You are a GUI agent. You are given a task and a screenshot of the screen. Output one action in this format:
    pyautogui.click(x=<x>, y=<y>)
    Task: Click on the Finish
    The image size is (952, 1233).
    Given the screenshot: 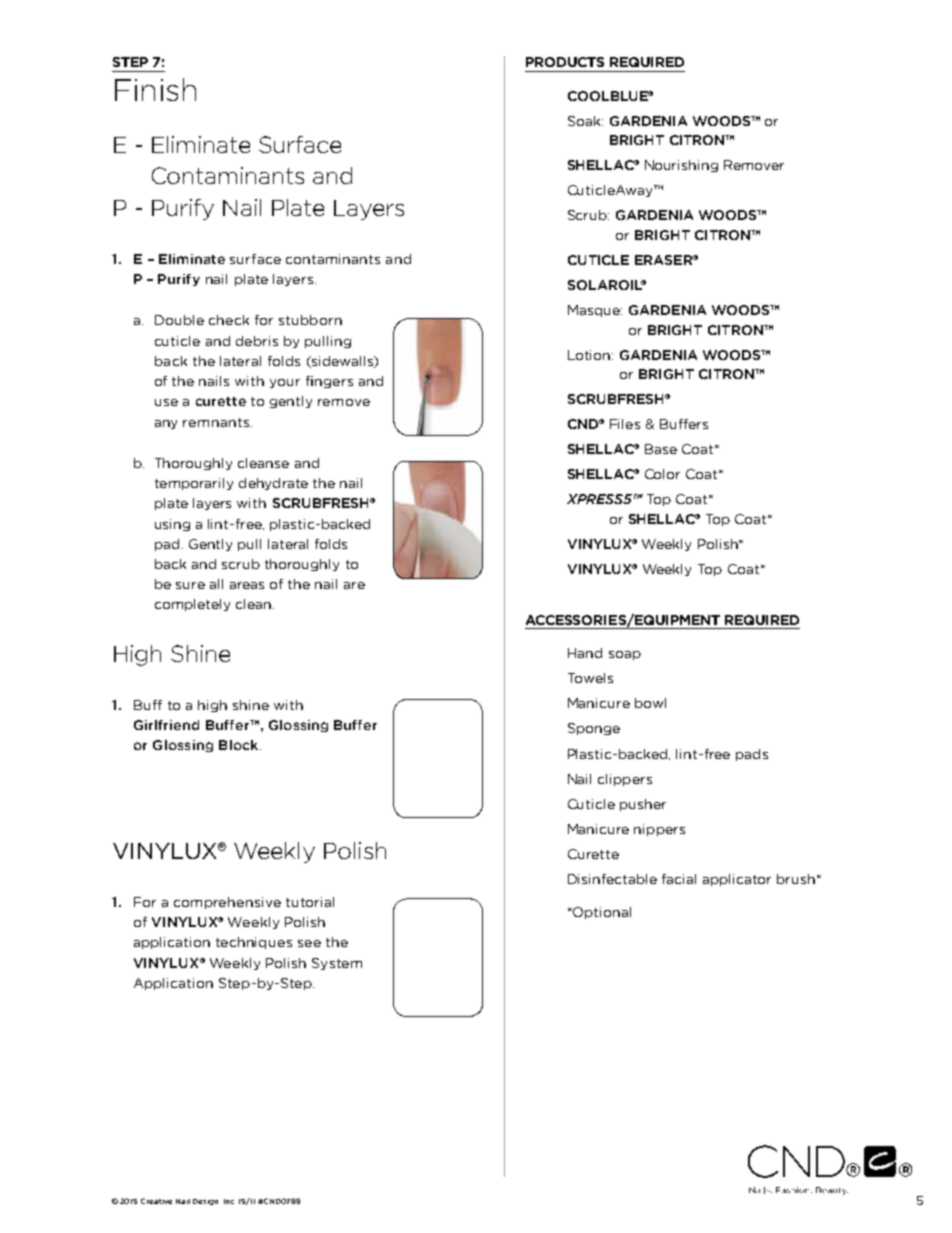 What is the action you would take?
    pyautogui.click(x=155, y=89)
